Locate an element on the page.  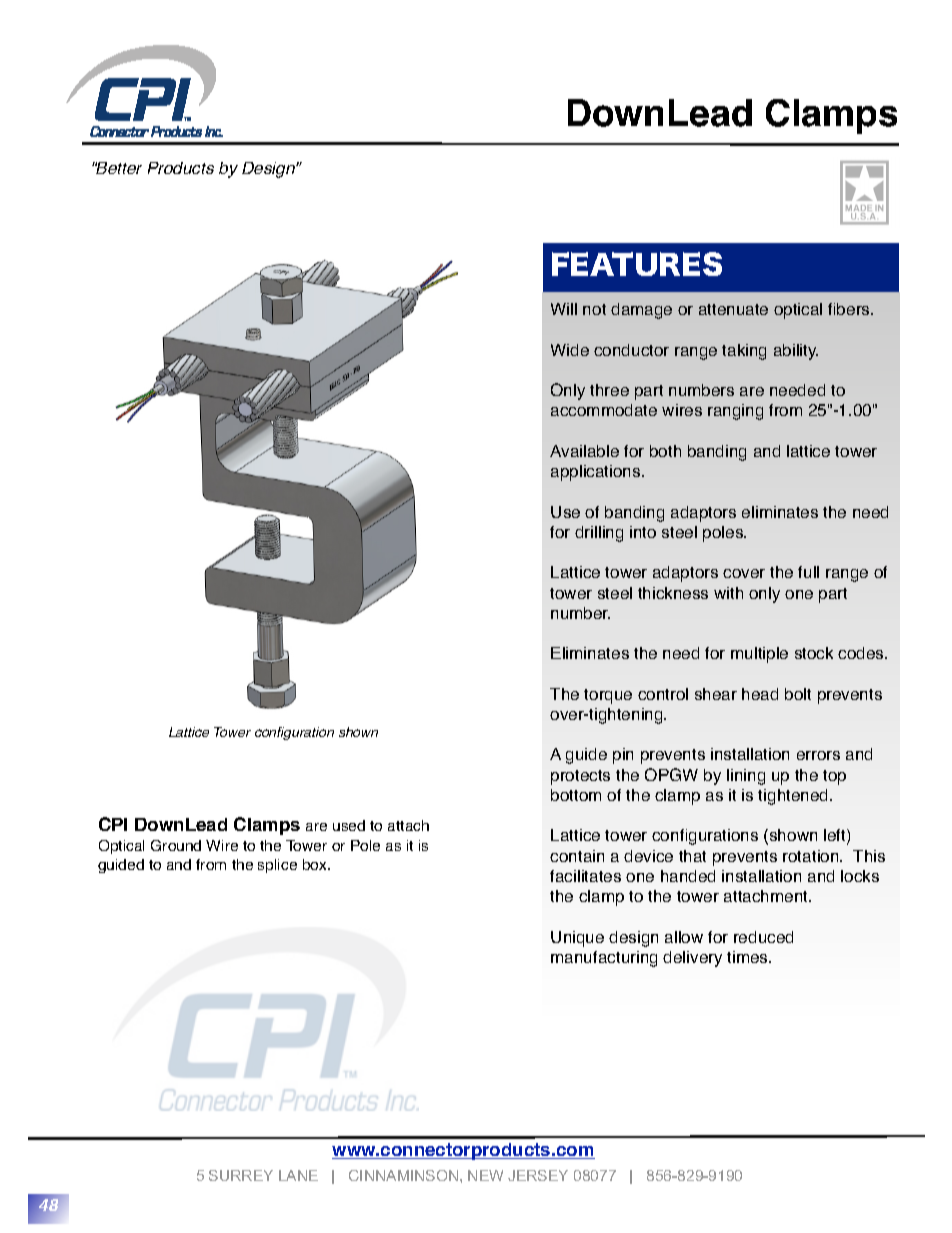
full is located at coordinates (808, 572).
